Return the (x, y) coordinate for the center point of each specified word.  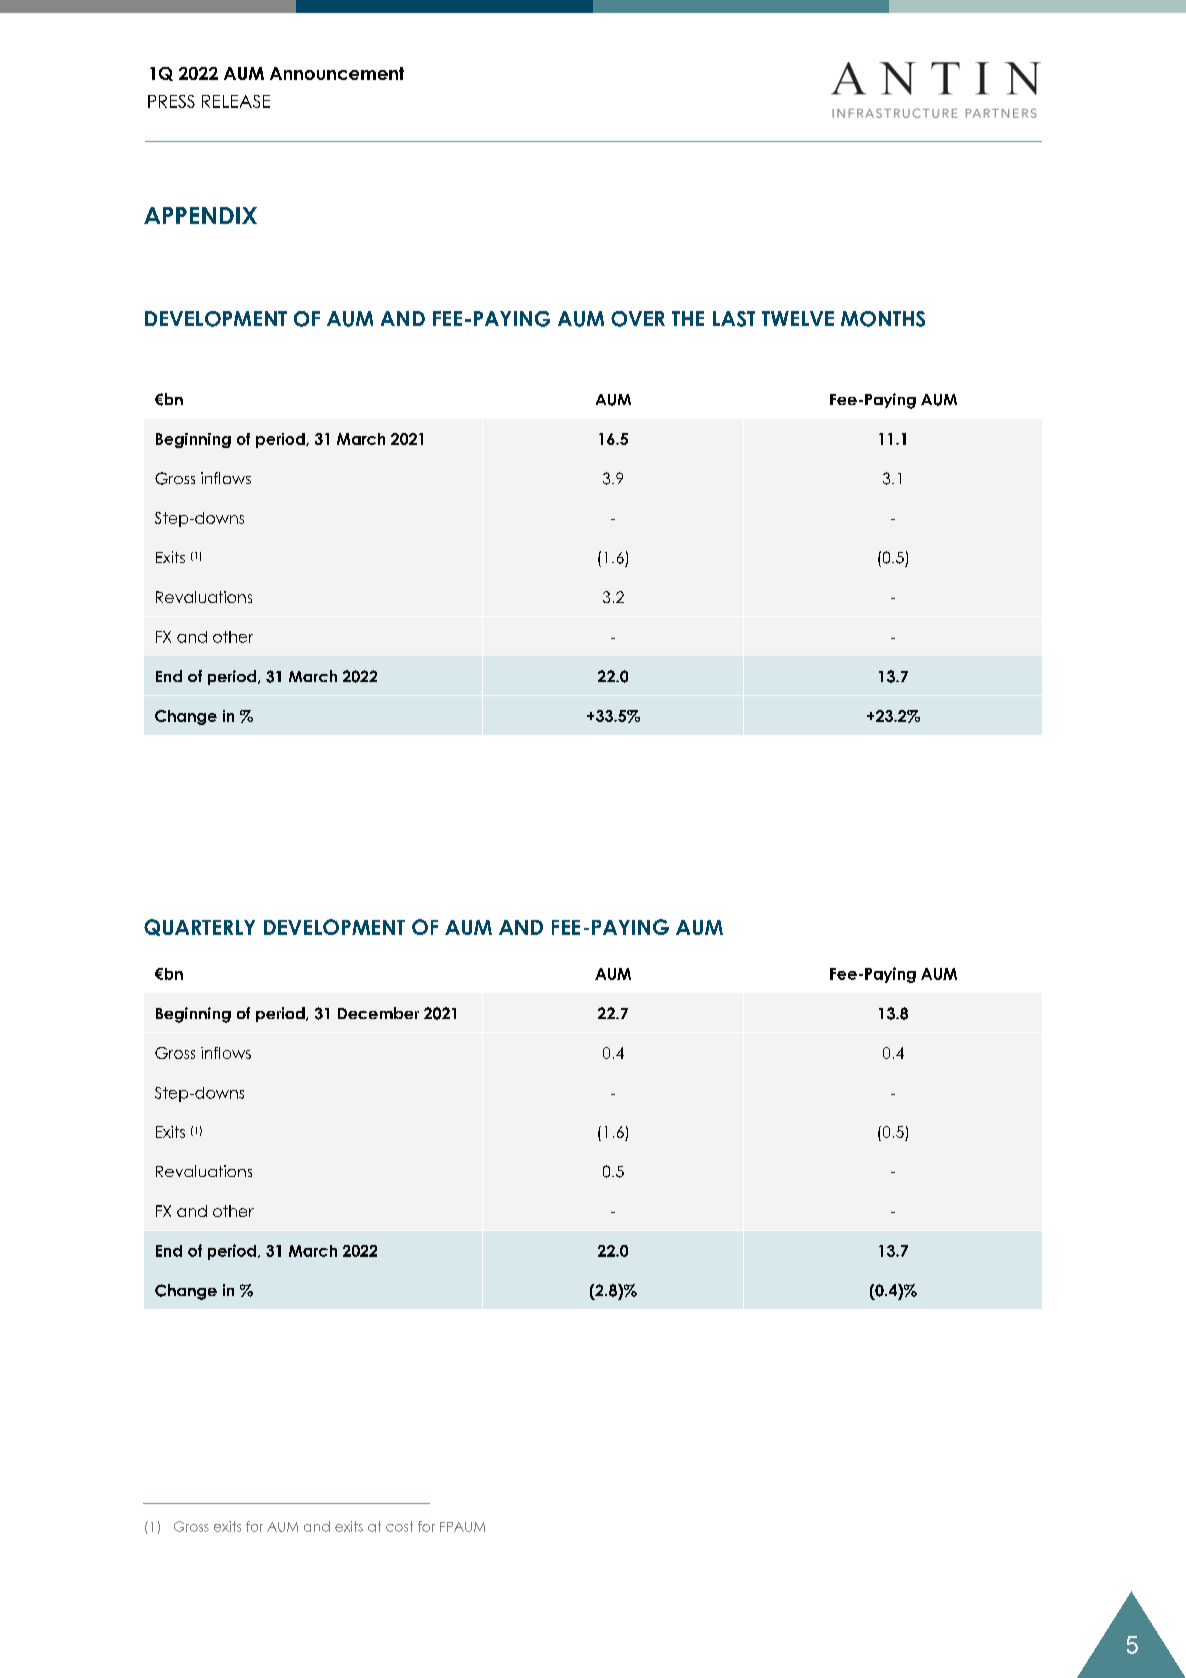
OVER (638, 319)
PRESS (171, 101)
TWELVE (798, 318)
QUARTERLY (199, 927)
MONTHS (883, 319)
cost (399, 1526)
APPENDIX (200, 215)
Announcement (337, 73)
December (378, 1013)
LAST (734, 319)
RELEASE (236, 101)
